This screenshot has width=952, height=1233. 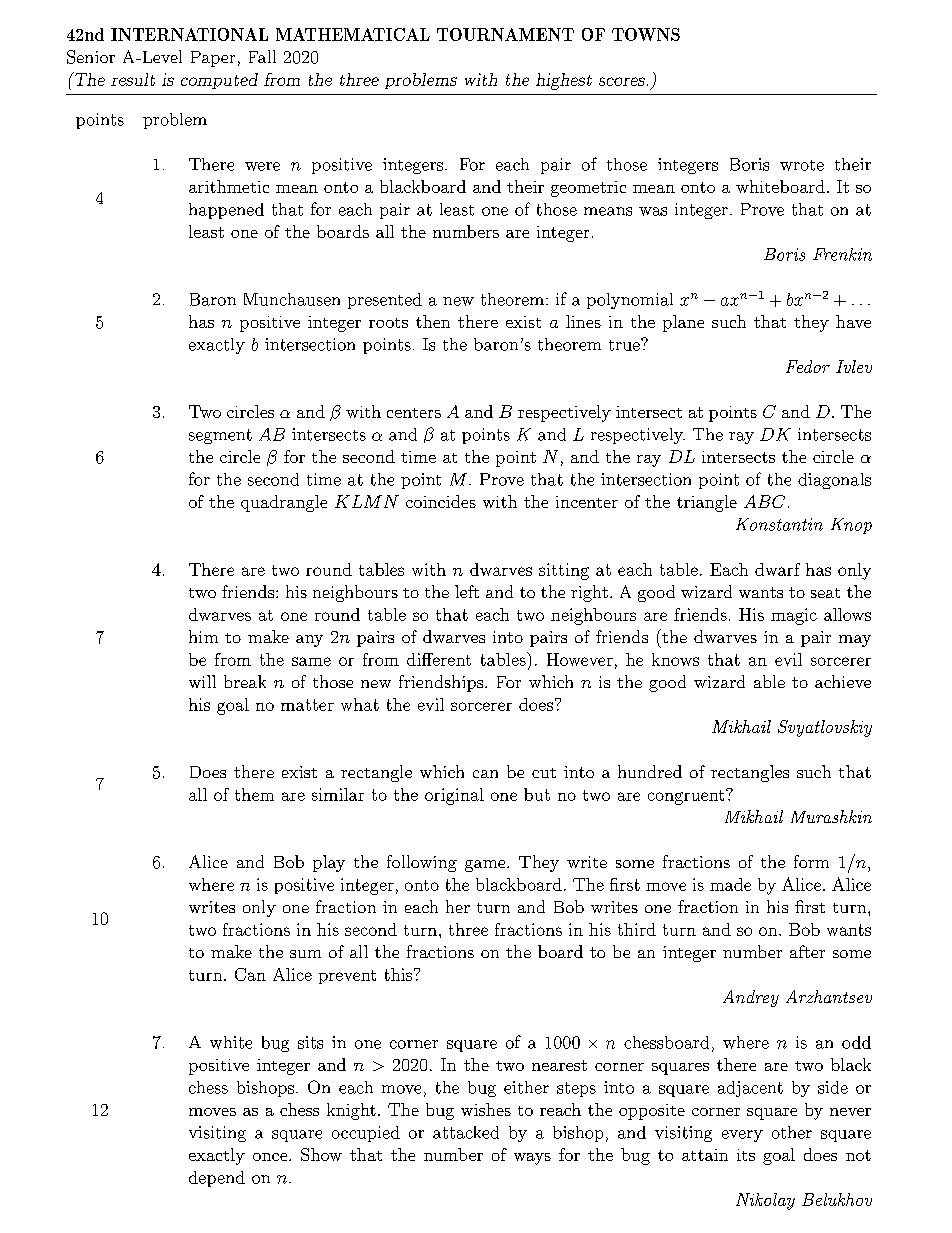 I want to click on Paper, so click(x=213, y=59).
